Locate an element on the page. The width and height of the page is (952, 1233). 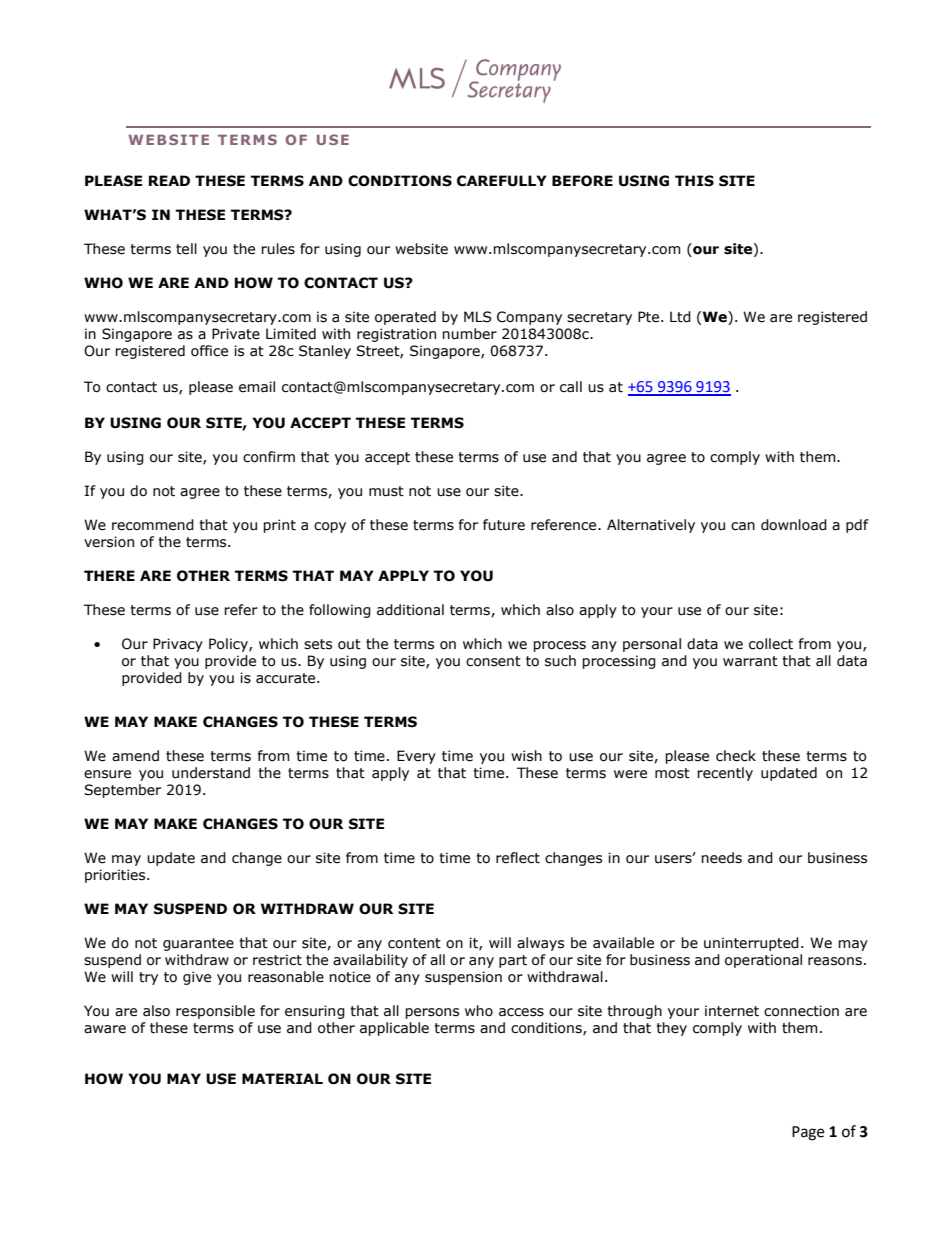
future is located at coordinates (504, 525).
